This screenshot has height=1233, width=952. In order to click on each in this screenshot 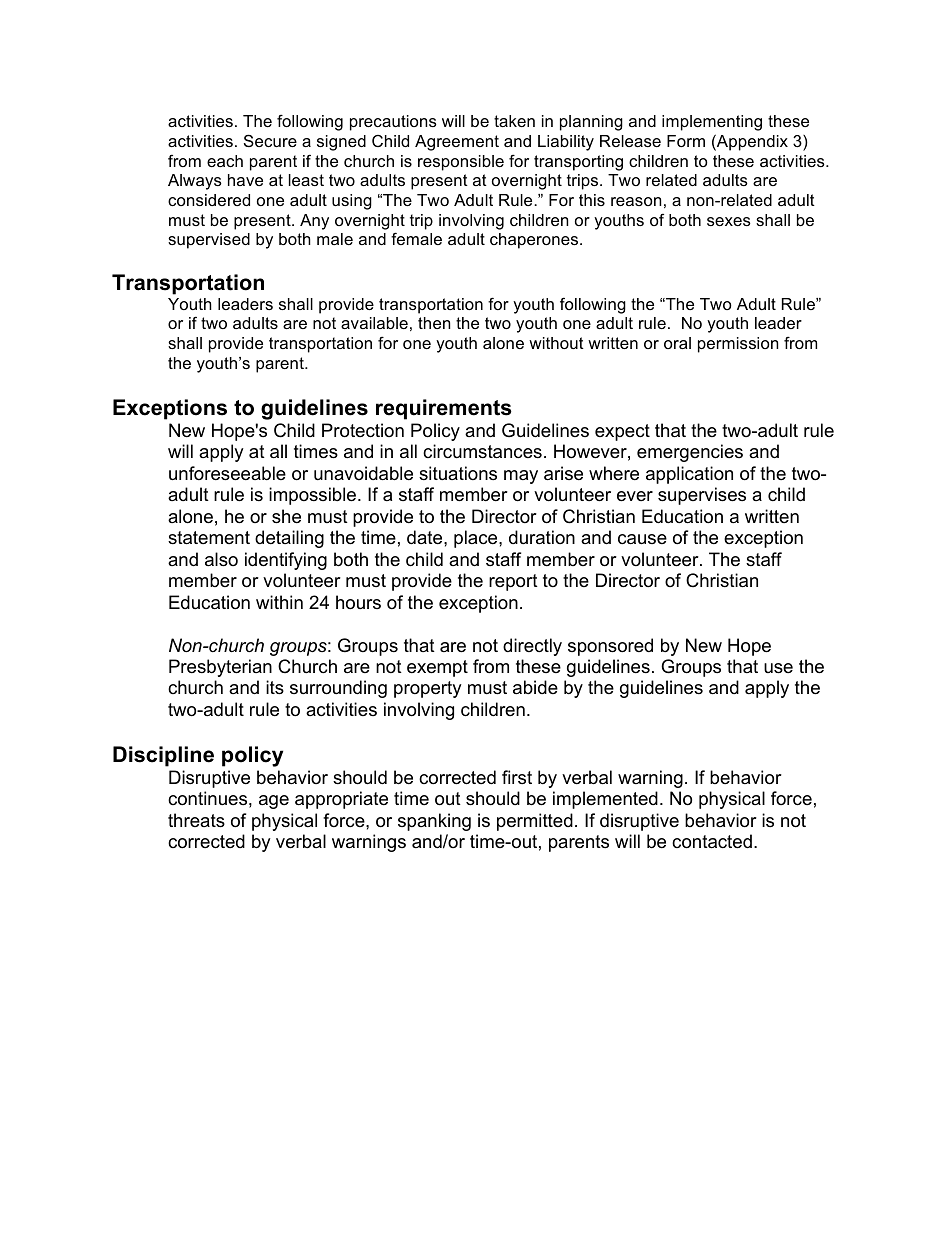, I will do `click(225, 161)`.
